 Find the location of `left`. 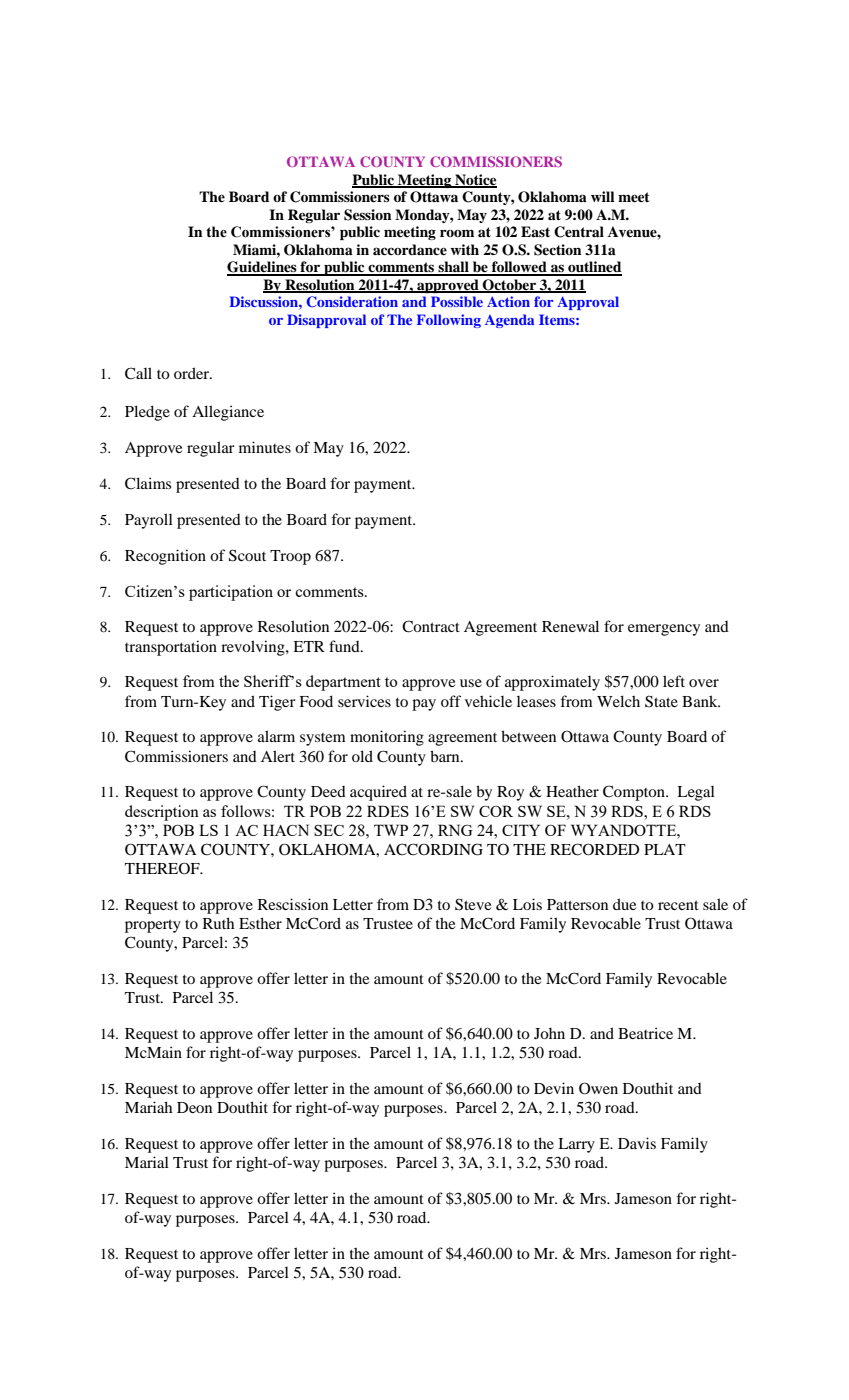

left is located at coordinates (674, 681).
